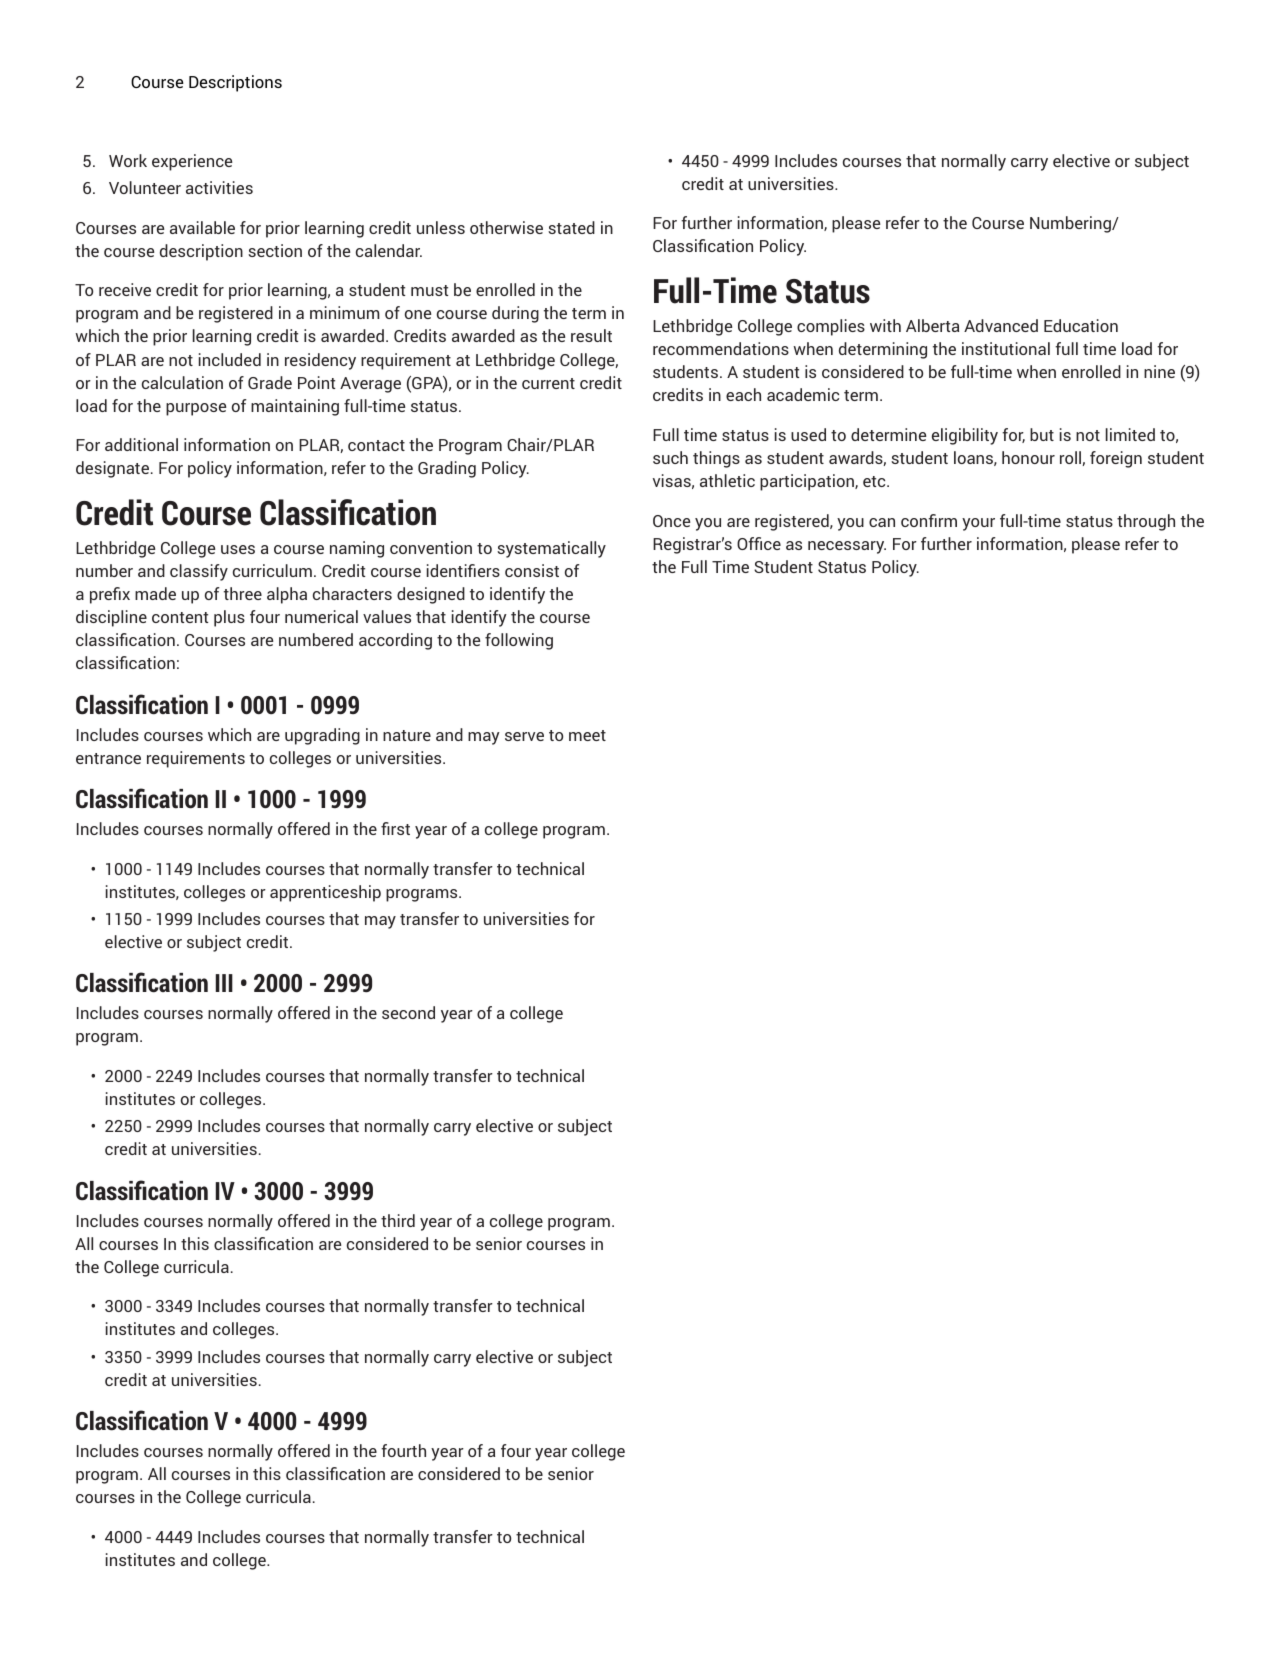 The image size is (1282, 1659). What do you see at coordinates (219, 187) in the screenshot?
I see `activities` at bounding box center [219, 187].
